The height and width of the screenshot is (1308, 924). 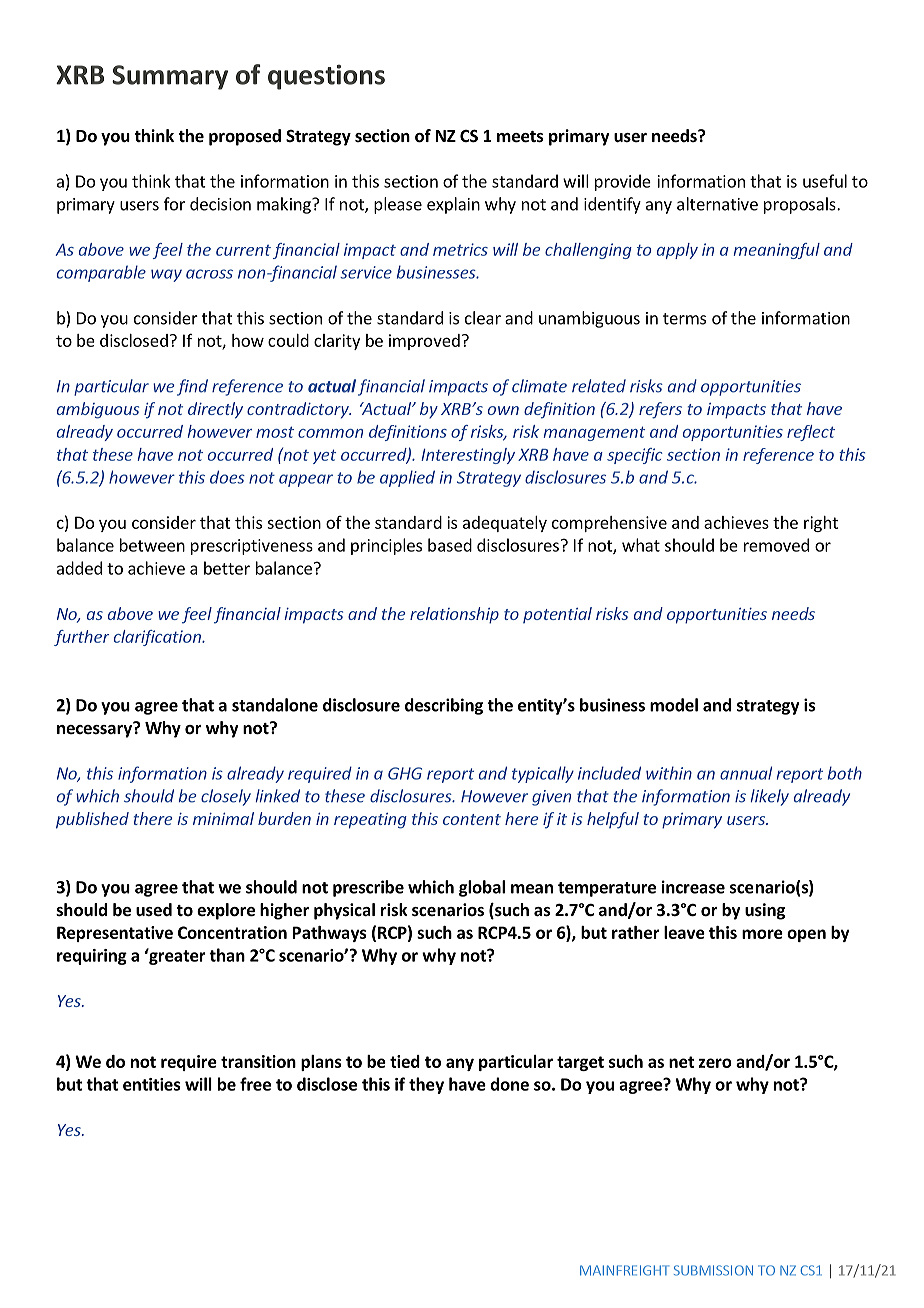 I want to click on entities, so click(x=151, y=1084).
